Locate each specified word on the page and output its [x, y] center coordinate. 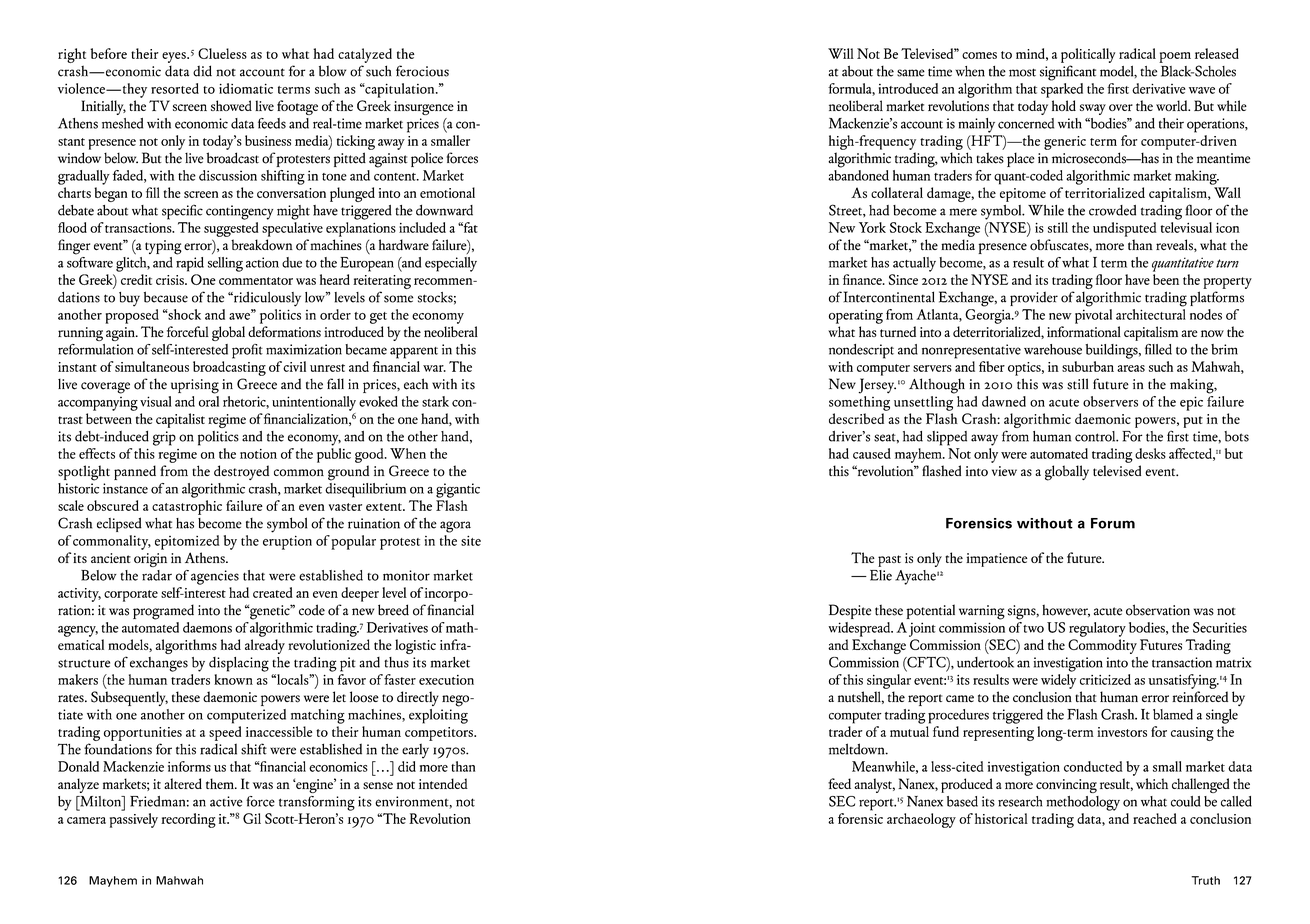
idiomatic [246, 88]
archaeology [921, 820]
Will [841, 53]
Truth [1205, 880]
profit [247, 351]
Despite [850, 611]
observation [1158, 610]
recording [188, 820]
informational [1084, 331]
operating [856, 316]
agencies [215, 577]
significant [1068, 73]
